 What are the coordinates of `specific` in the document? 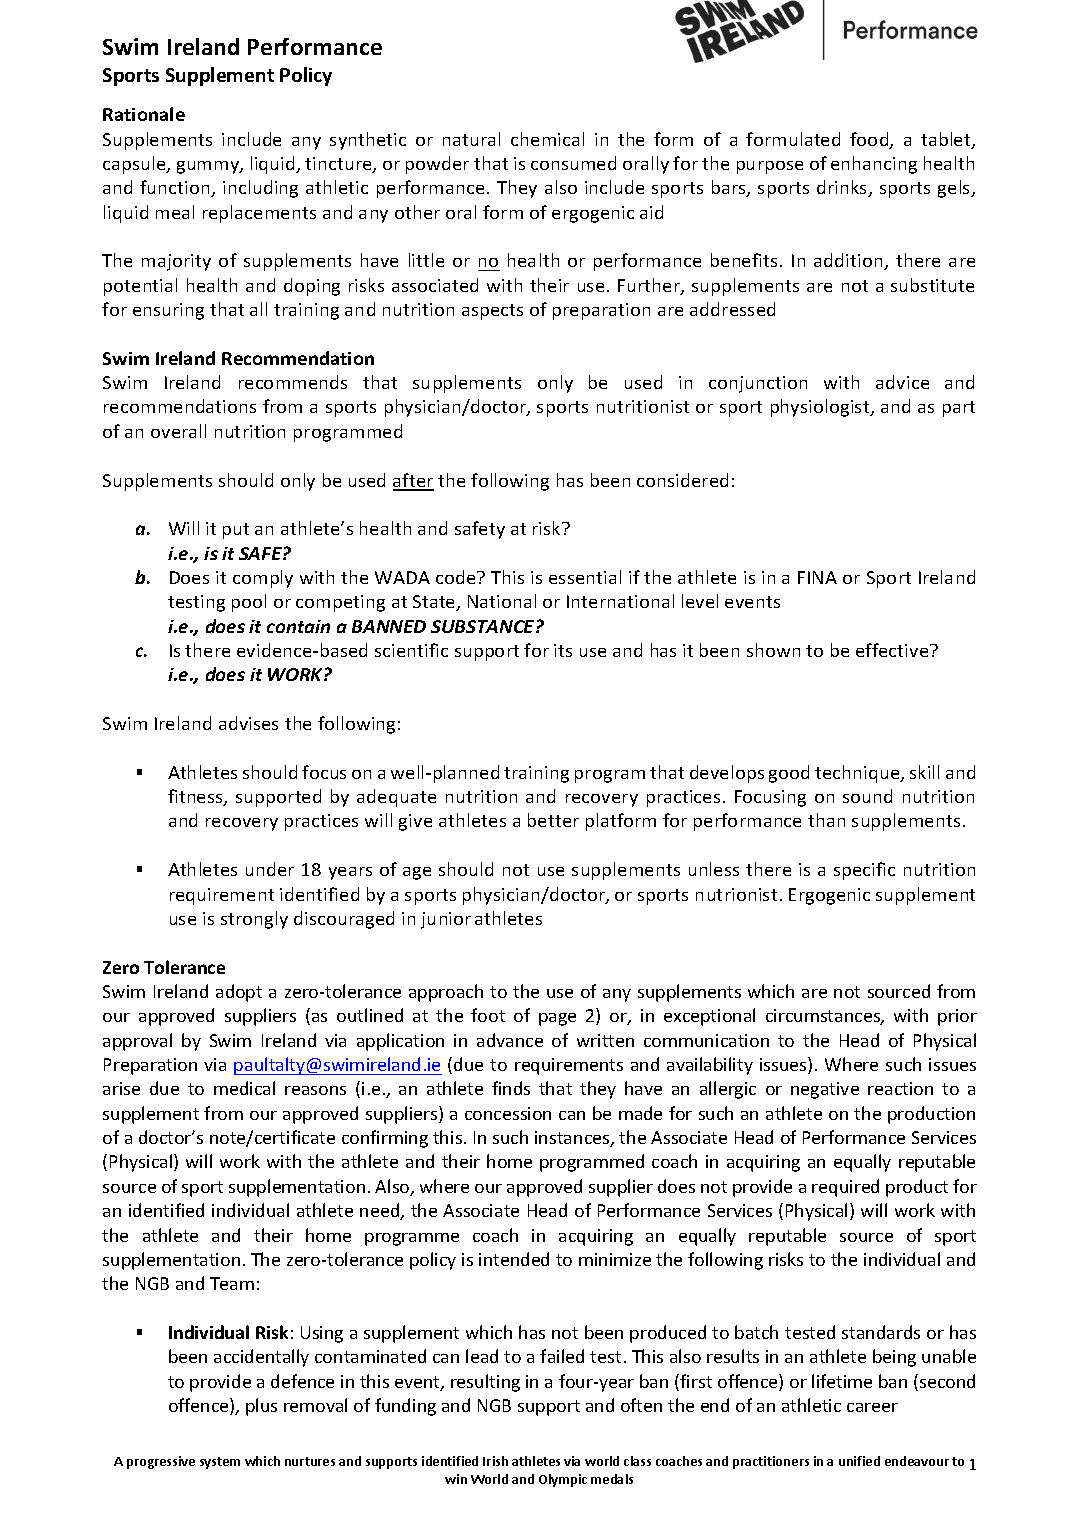 It's located at (864, 871).
